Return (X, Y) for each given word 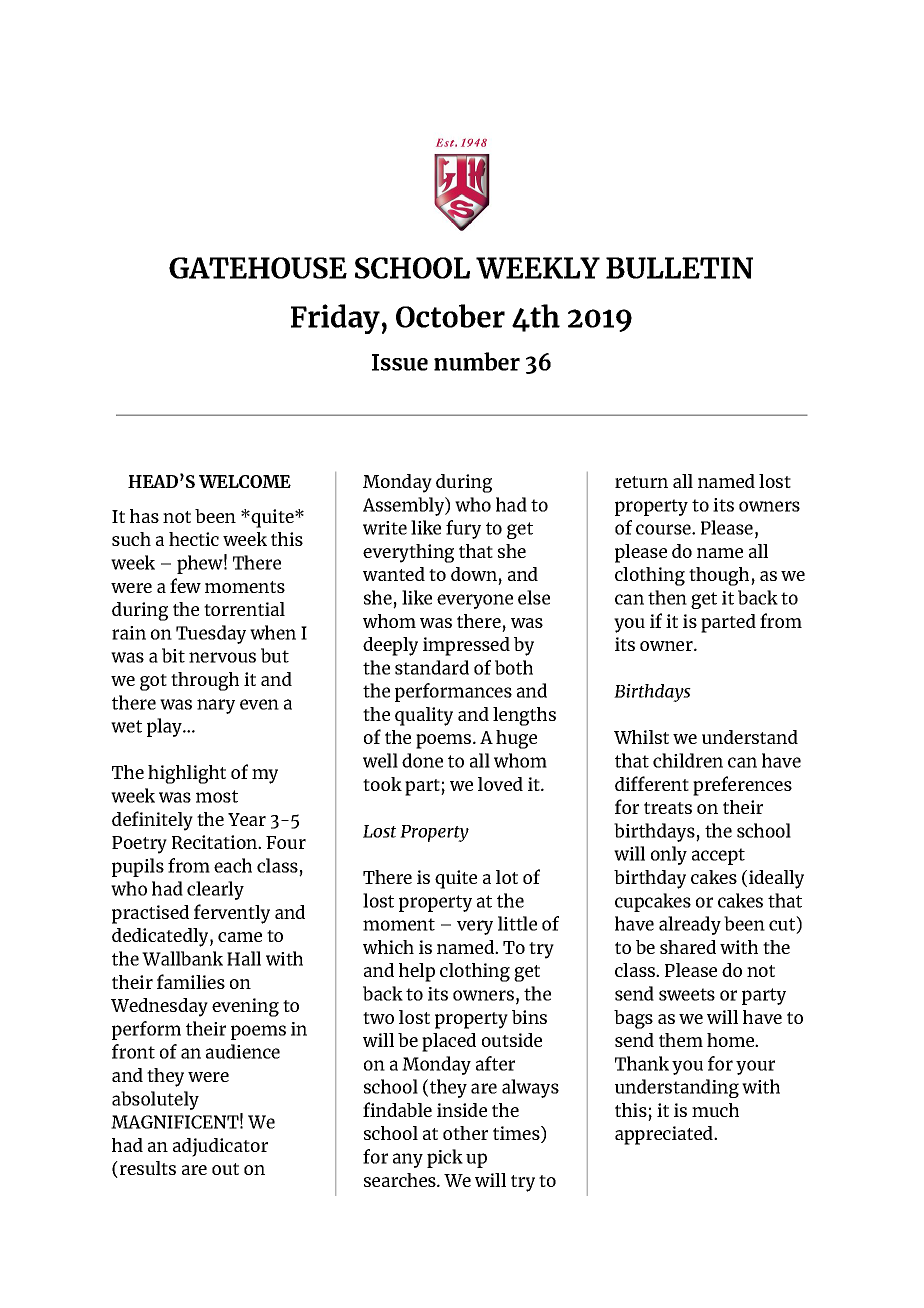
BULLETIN (679, 268)
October (450, 316)
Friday (335, 319)
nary (216, 706)
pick (445, 1158)
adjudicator (220, 1147)
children (688, 760)
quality (424, 716)
